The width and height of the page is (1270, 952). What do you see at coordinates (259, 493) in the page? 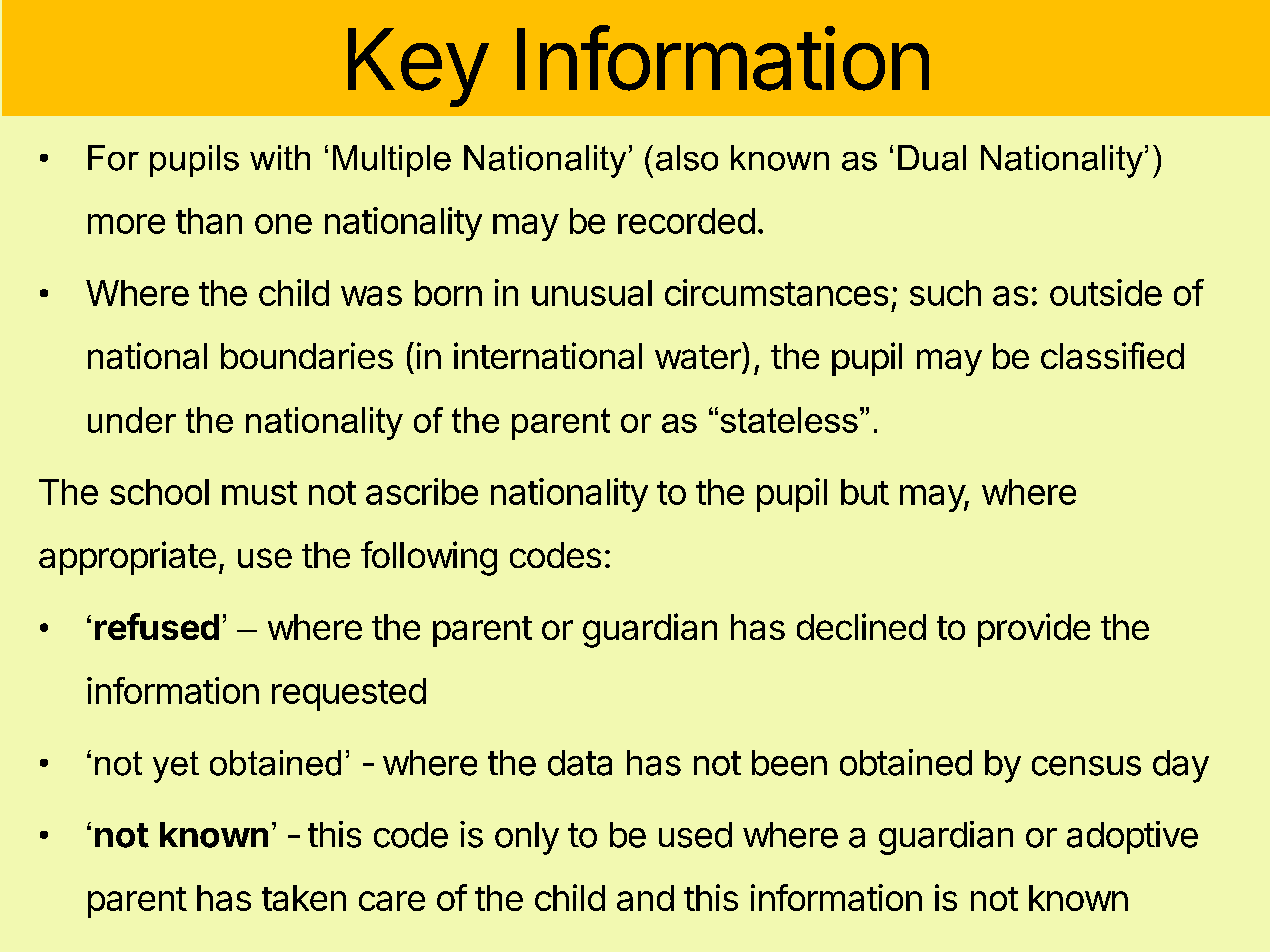
I see `must` at bounding box center [259, 493].
